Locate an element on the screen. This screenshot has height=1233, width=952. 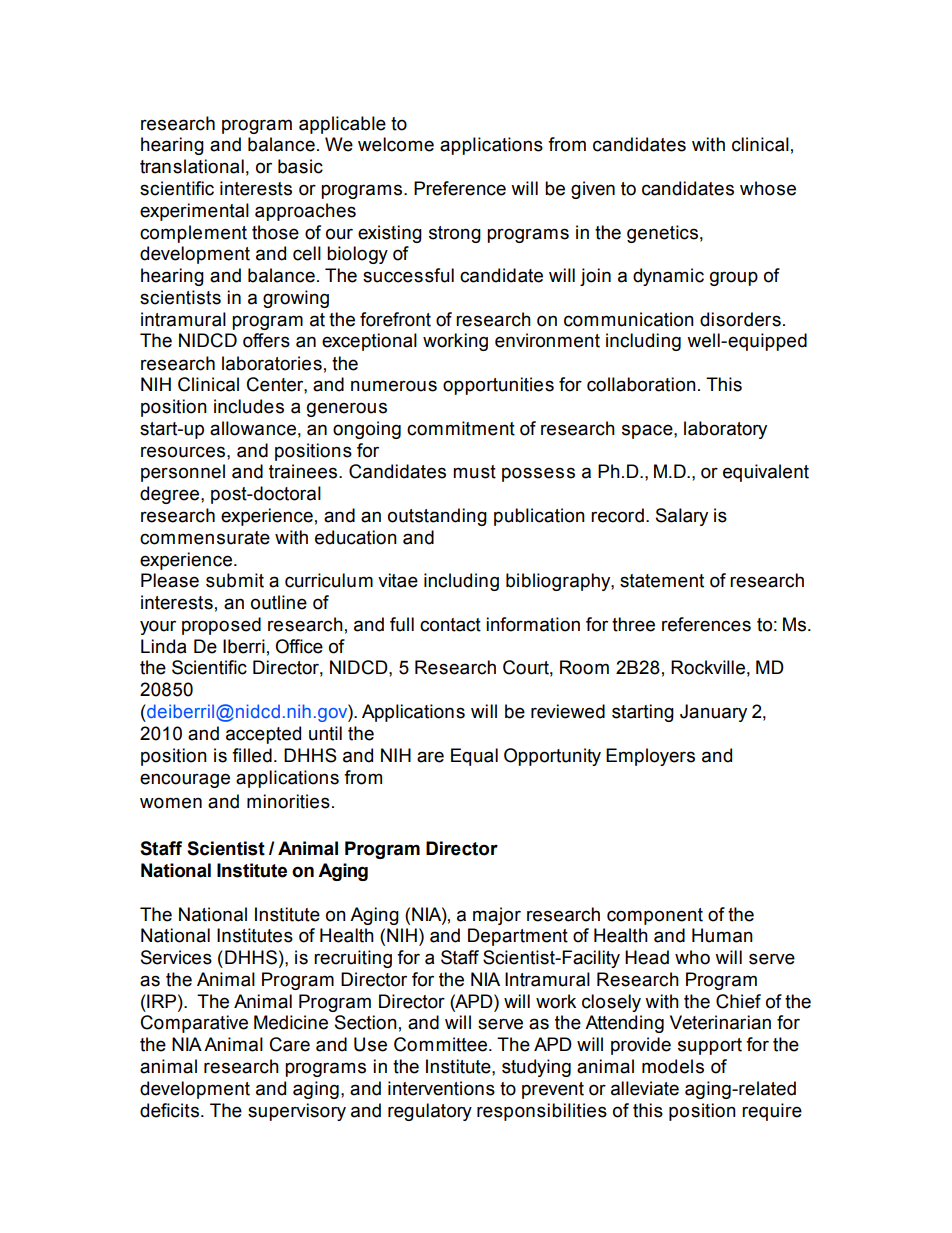
proposed is located at coordinates (221, 626).
